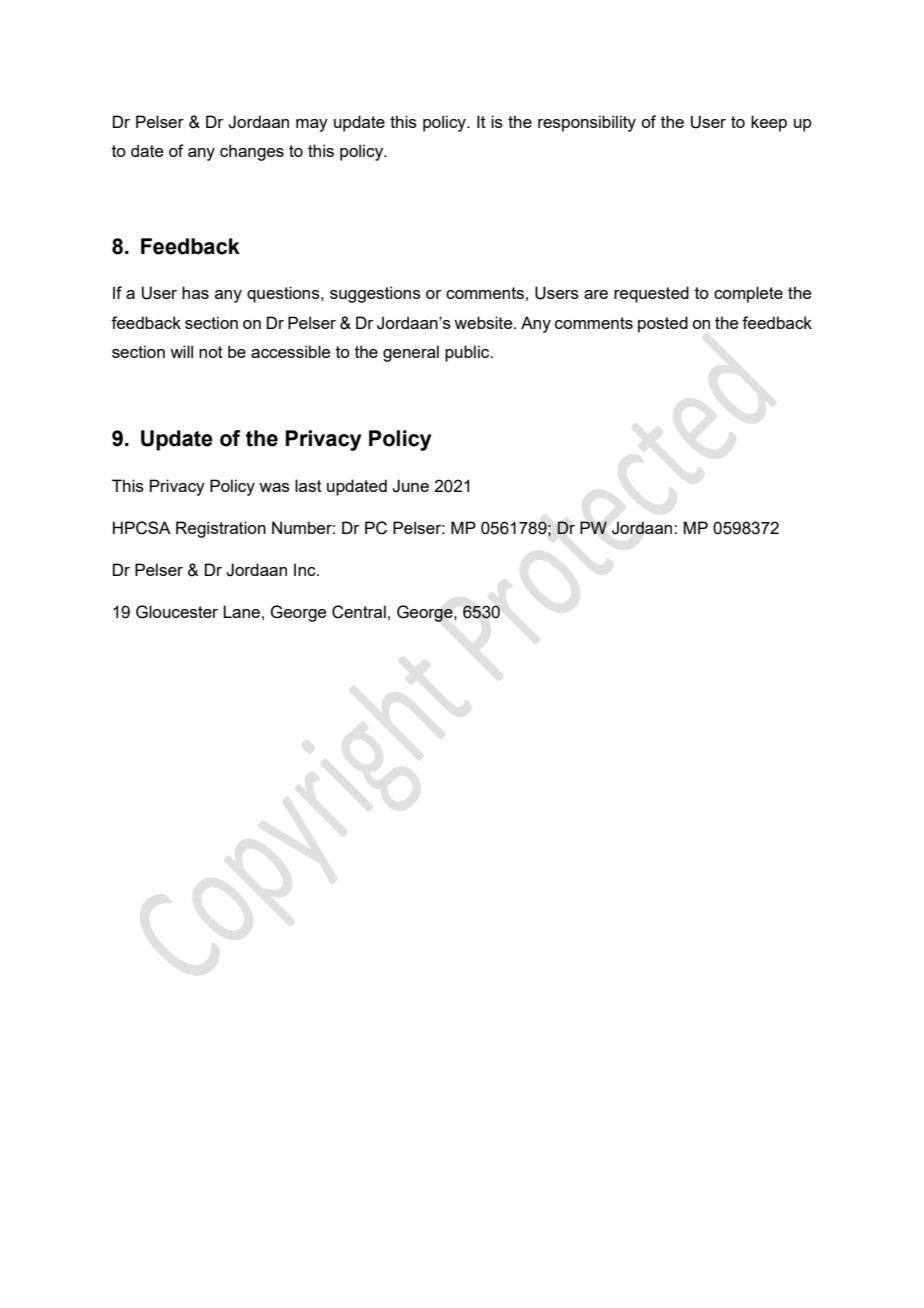  What do you see at coordinates (284, 294) in the screenshot?
I see `questions` at bounding box center [284, 294].
